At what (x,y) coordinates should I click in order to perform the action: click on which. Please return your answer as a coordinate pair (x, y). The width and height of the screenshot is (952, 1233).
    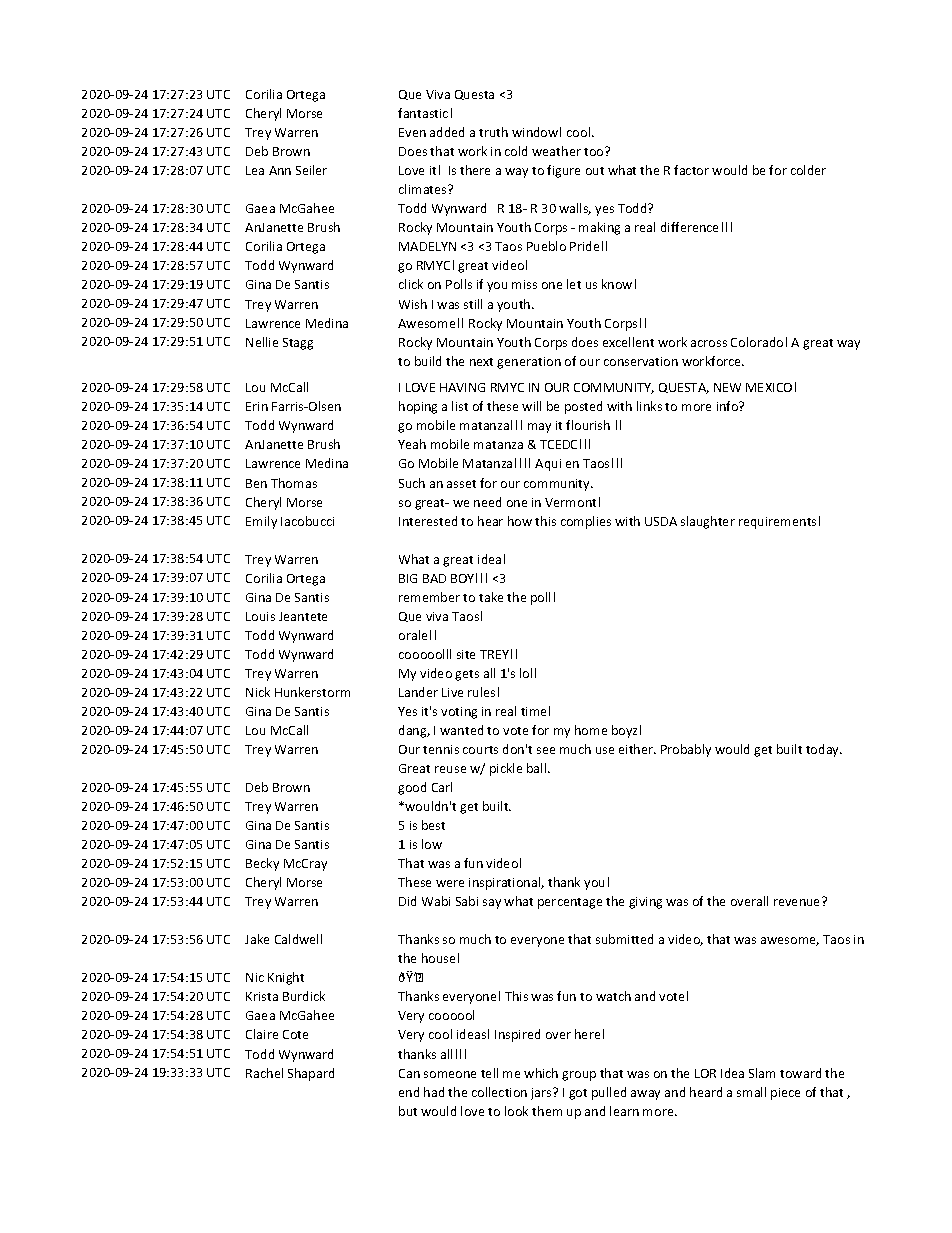
    Looking at the image, I should click on (541, 1073).
